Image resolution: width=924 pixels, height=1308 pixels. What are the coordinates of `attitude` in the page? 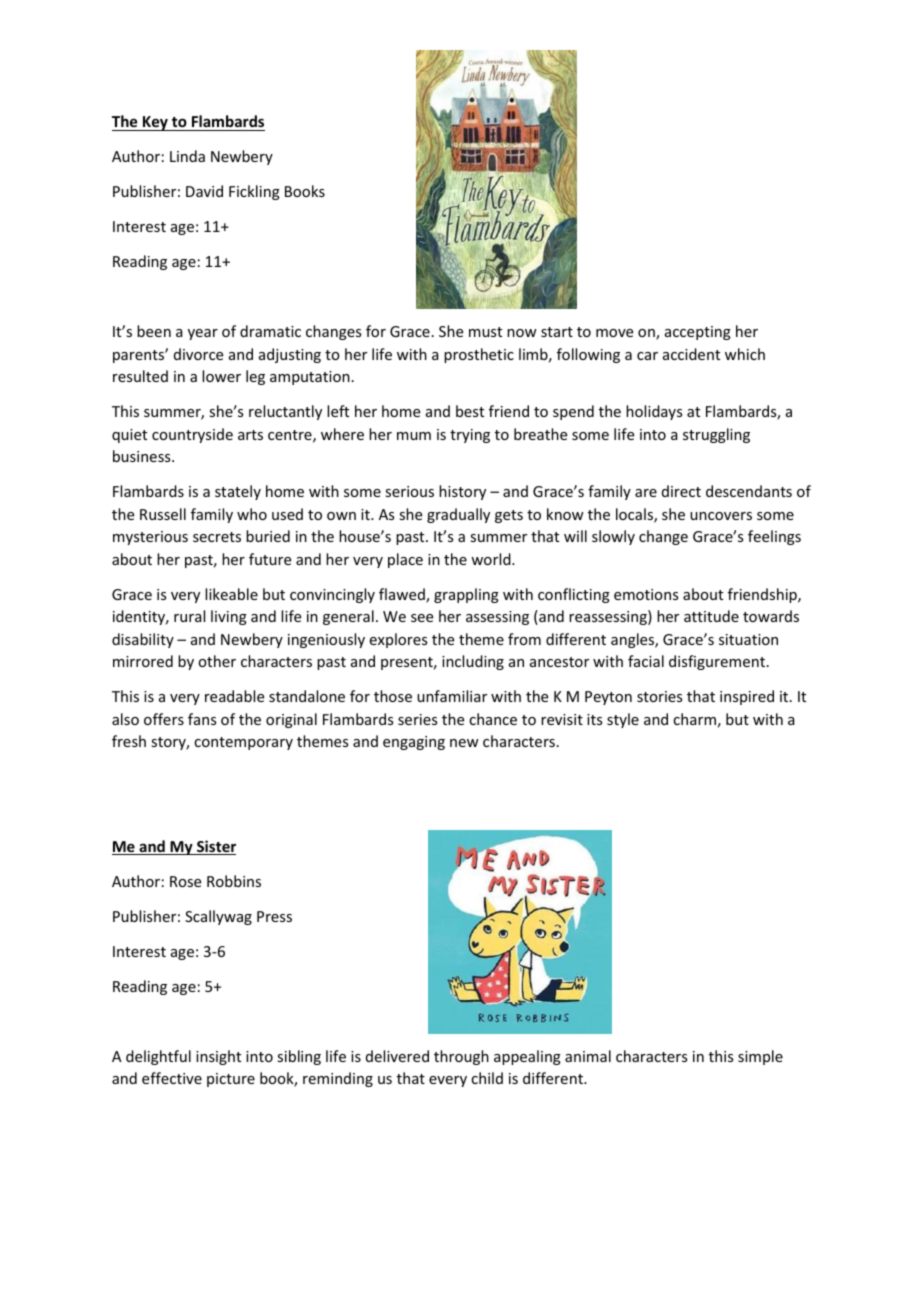 It's located at (711, 616).
